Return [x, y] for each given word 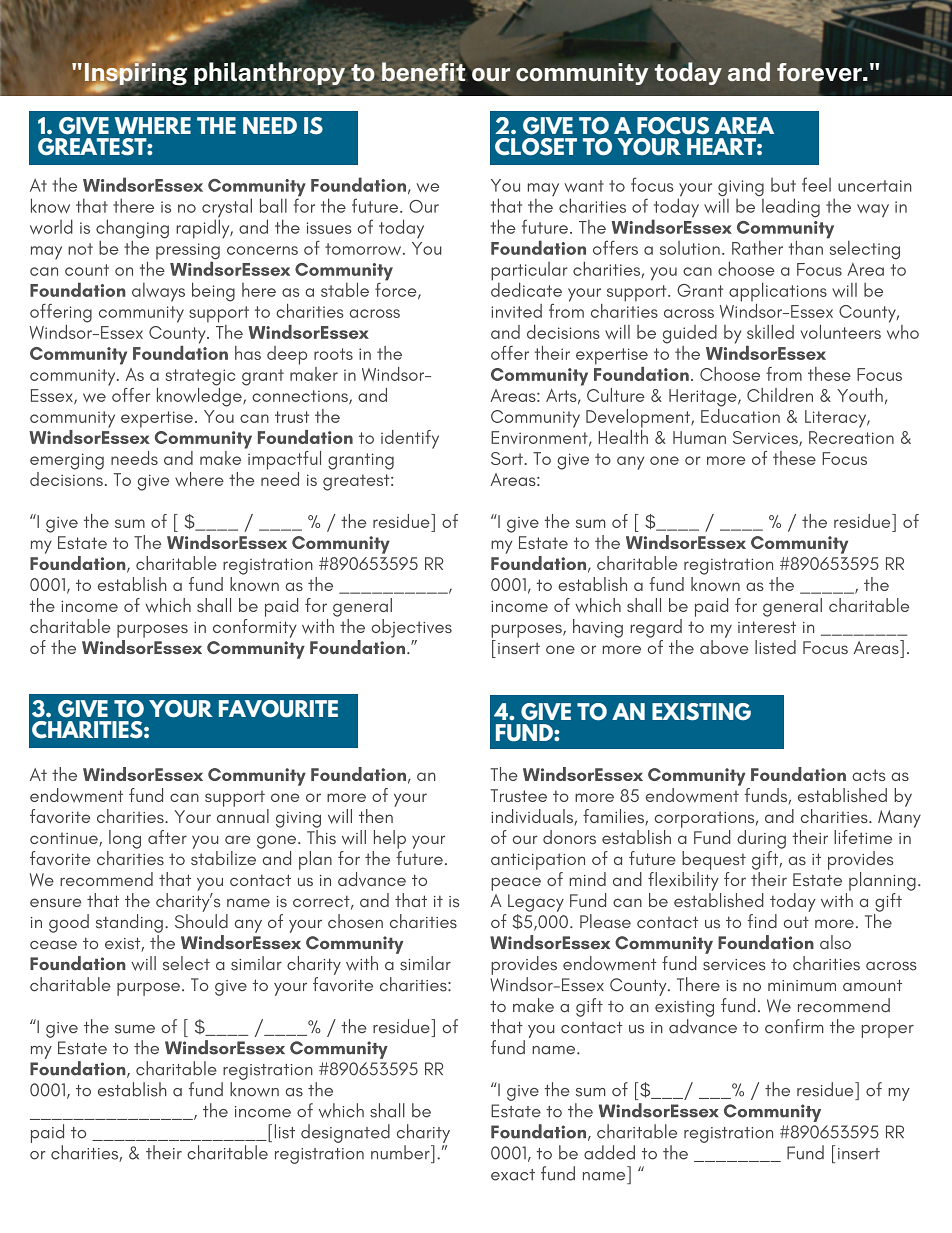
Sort [507, 458]
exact [513, 1175]
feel [816, 184]
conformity [255, 628]
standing [129, 923]
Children [780, 395]
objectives [412, 628]
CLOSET [536, 147]
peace [516, 884]
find [762, 921]
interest [767, 627]
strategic [200, 377]
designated [345, 1133]
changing [132, 230]
